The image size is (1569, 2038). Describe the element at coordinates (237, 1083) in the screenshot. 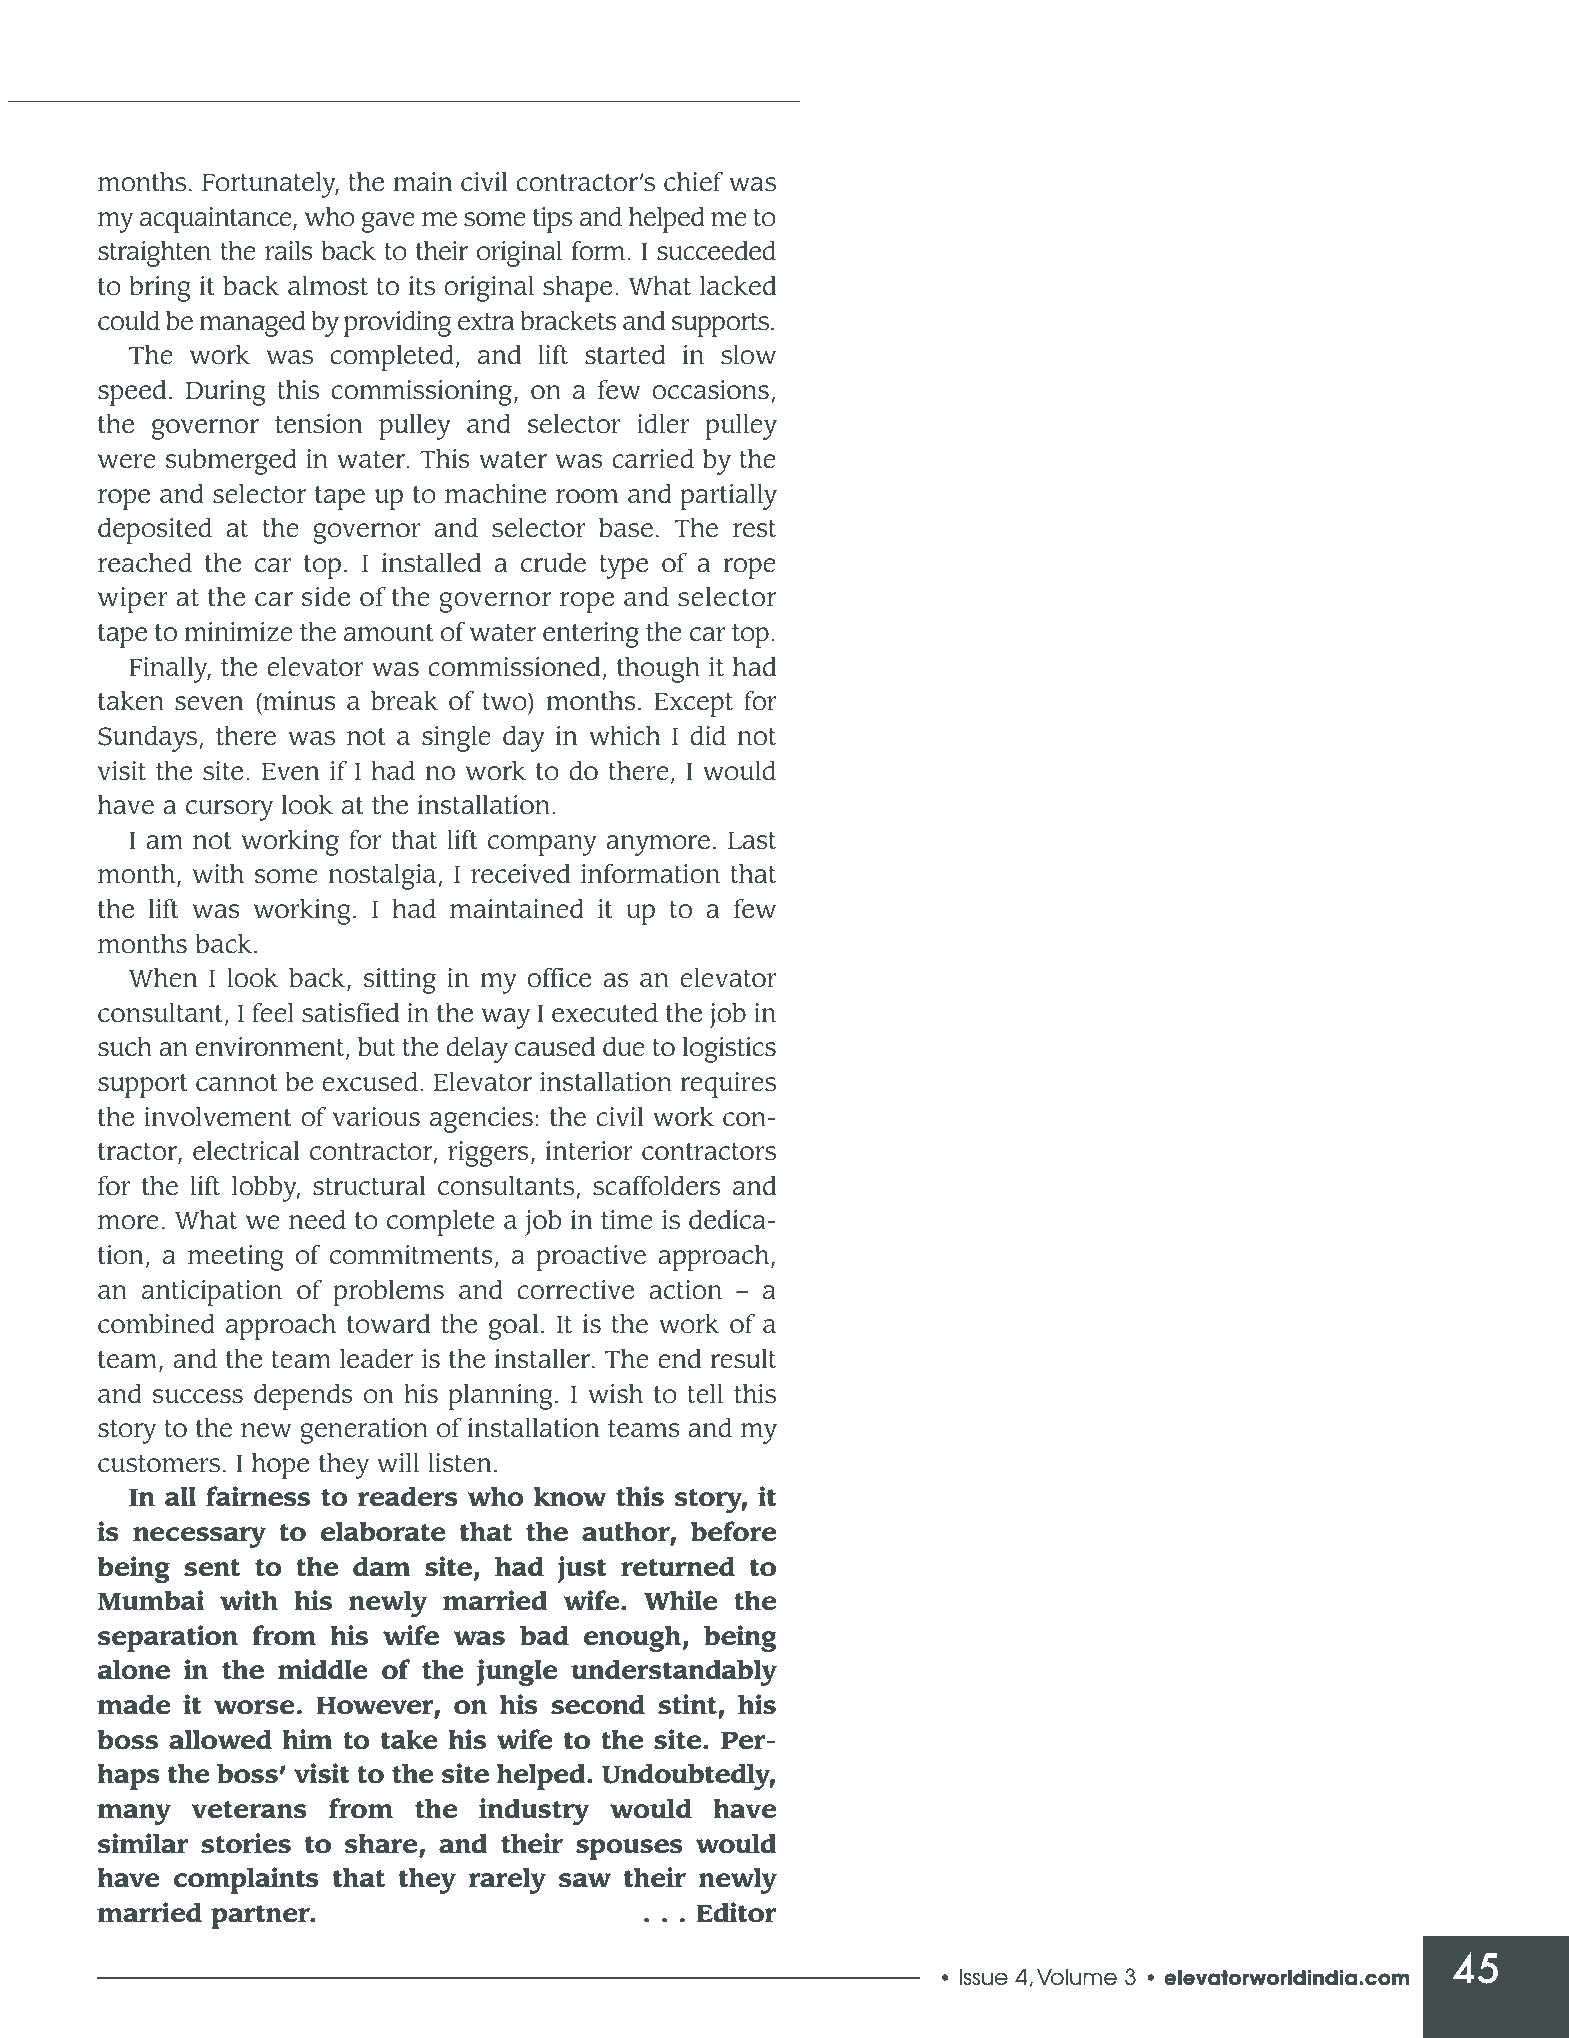

I see `cannot` at that location.
